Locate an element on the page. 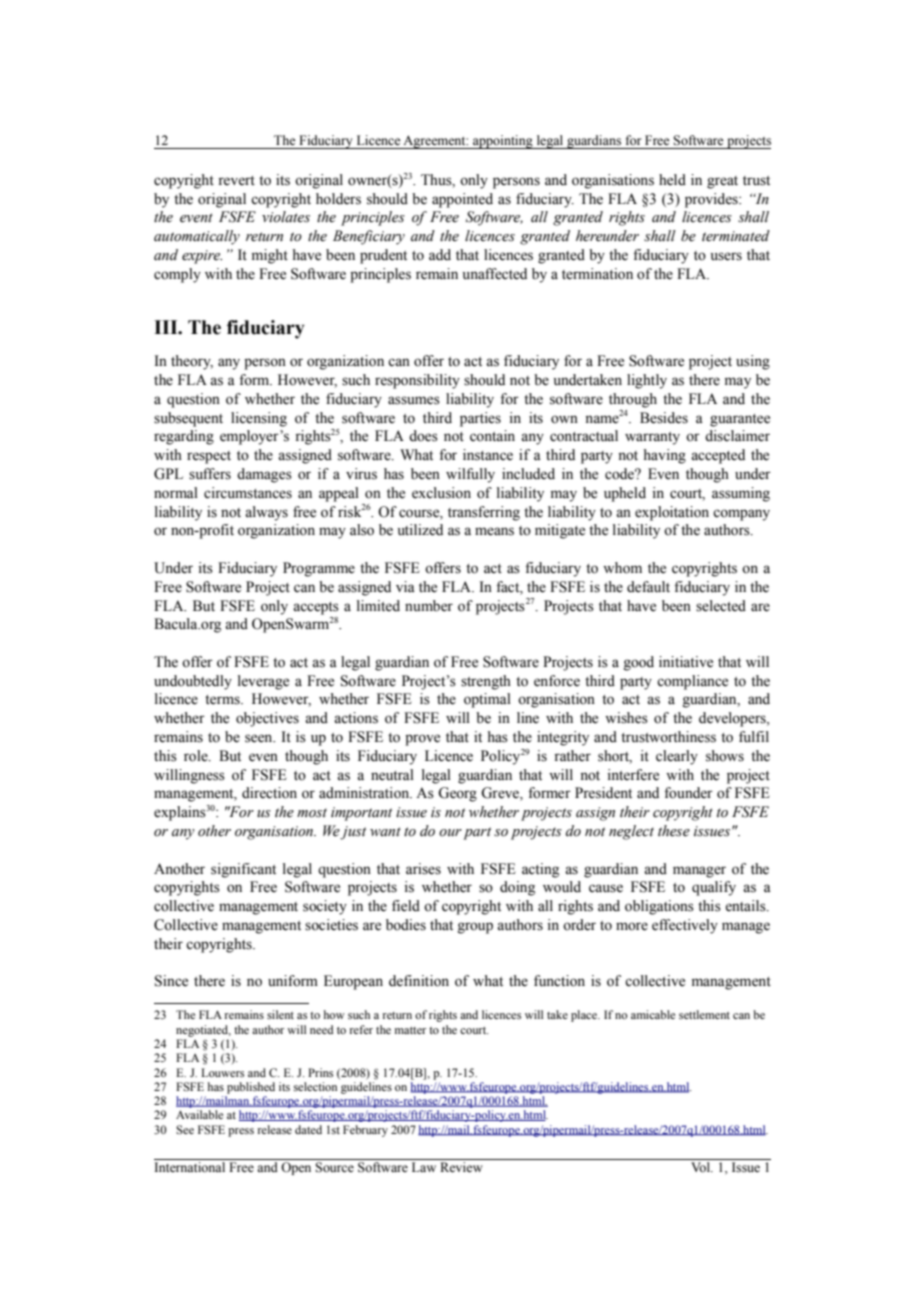 This page has width=924, height=1308. direction is located at coordinates (269, 793).
